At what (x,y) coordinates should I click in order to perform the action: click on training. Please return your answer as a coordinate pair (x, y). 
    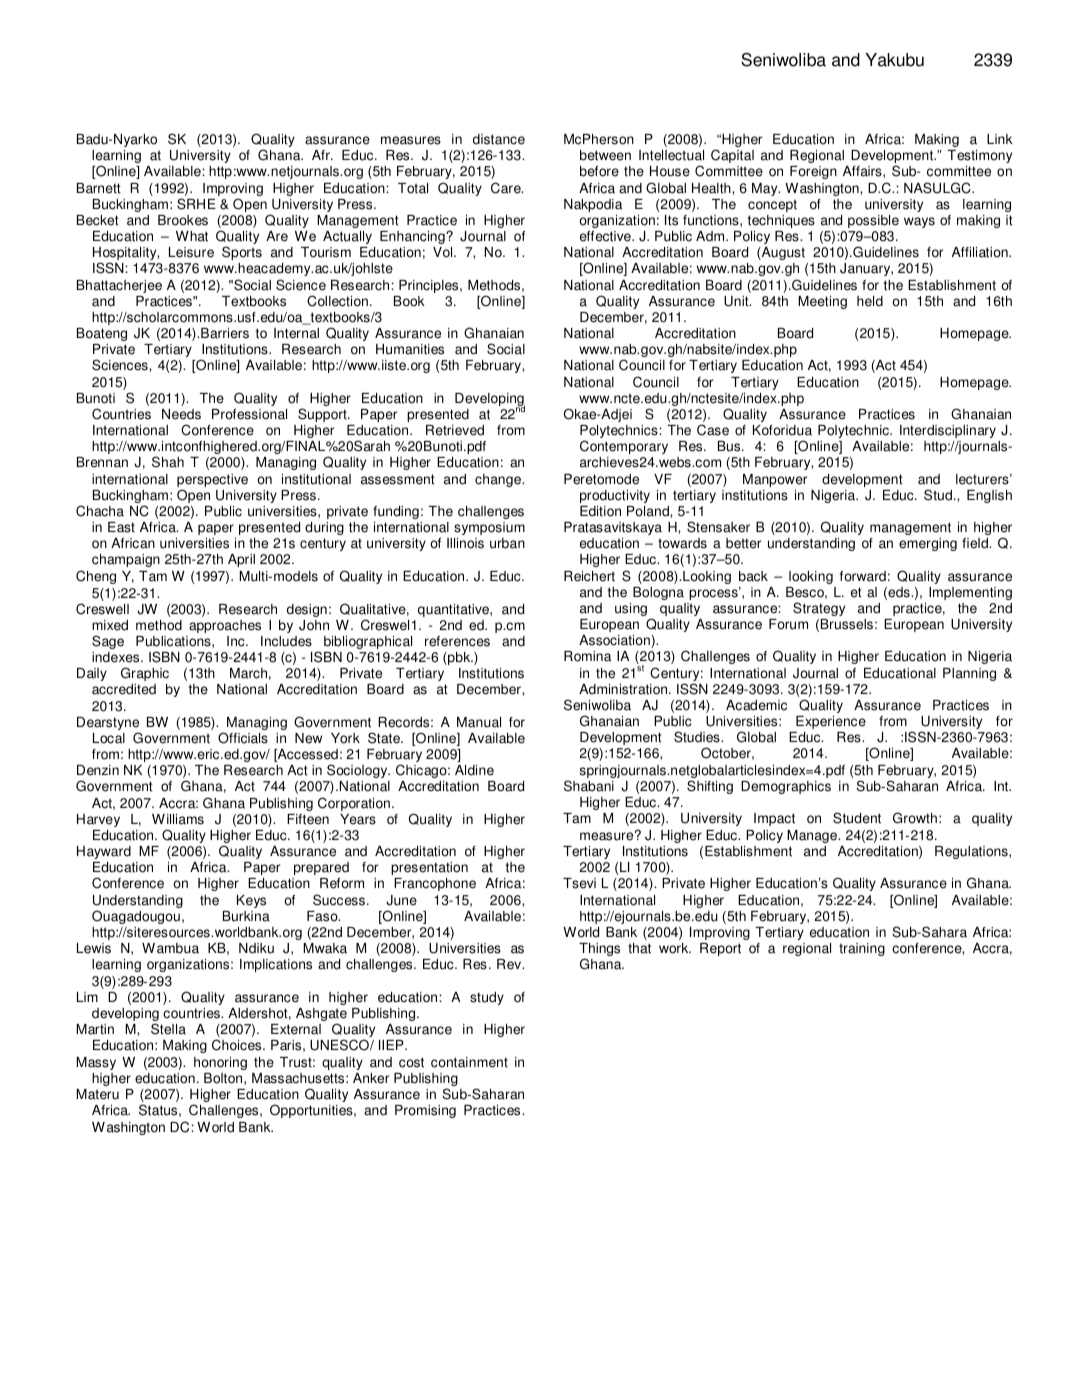
    Looking at the image, I should click on (862, 949).
